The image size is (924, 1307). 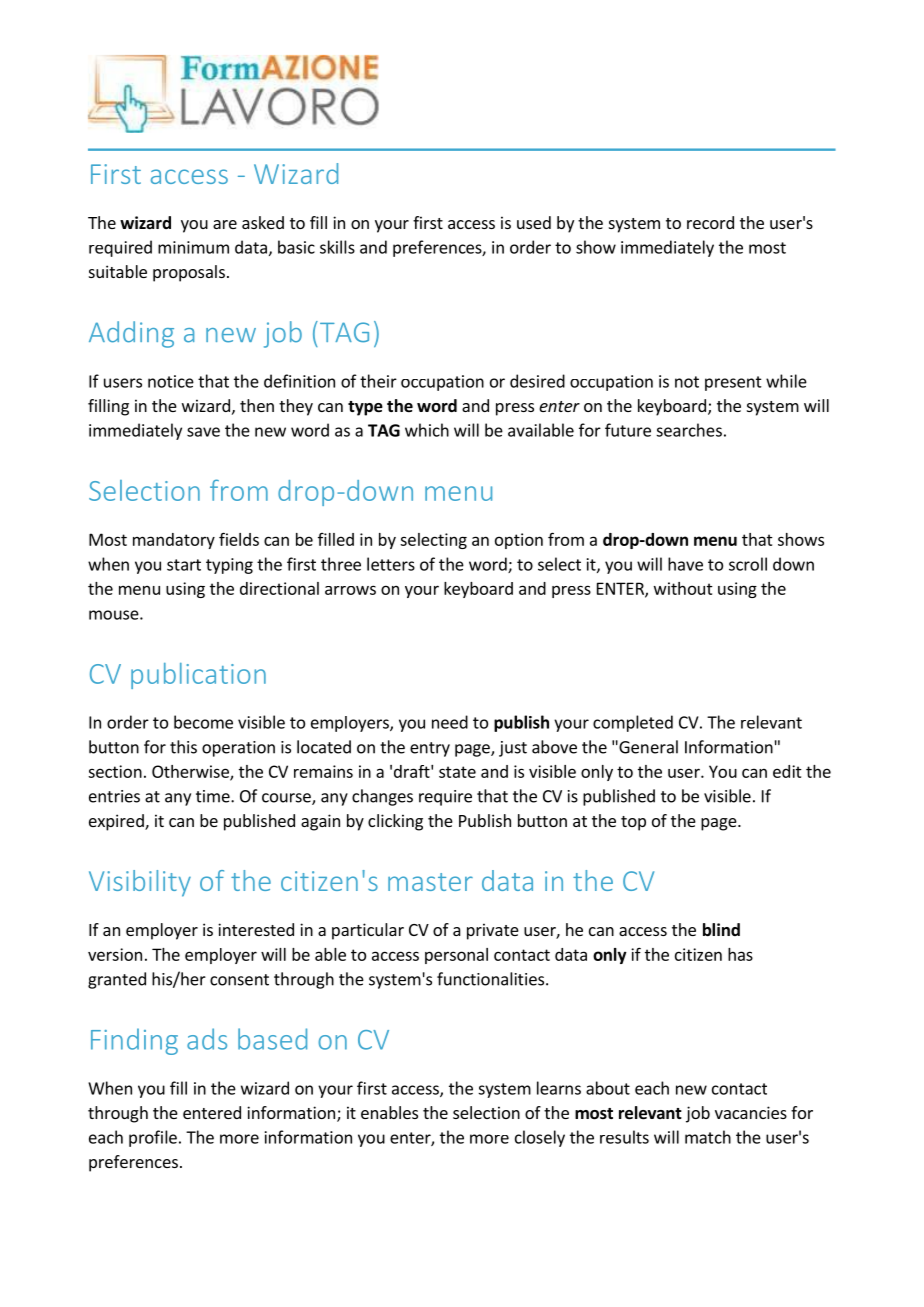 What do you see at coordinates (203, 432) in the screenshot?
I see `save` at bounding box center [203, 432].
